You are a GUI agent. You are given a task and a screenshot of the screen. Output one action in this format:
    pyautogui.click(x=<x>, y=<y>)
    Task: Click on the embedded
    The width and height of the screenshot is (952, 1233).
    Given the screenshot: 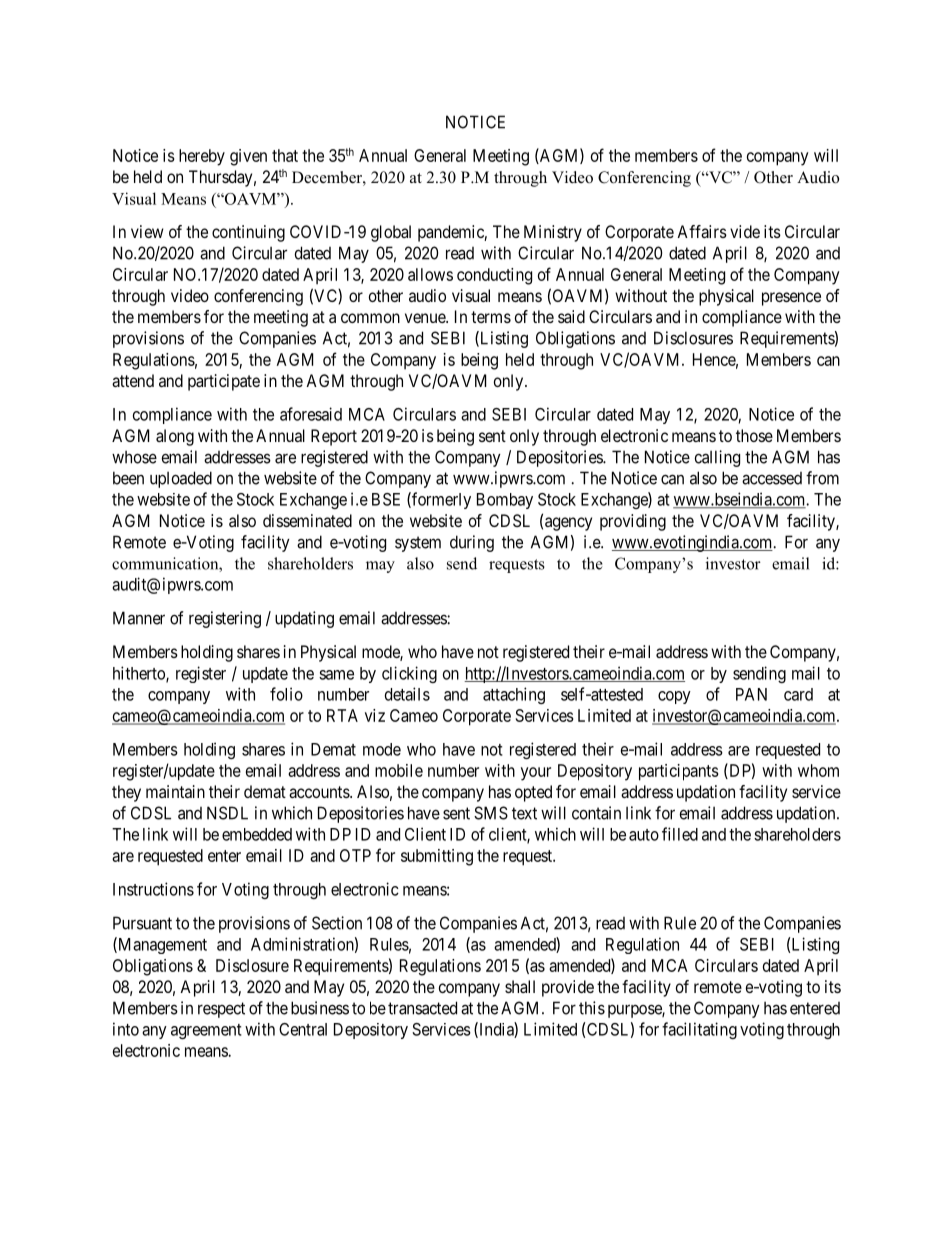 What is the action you would take?
    pyautogui.click(x=257, y=834)
